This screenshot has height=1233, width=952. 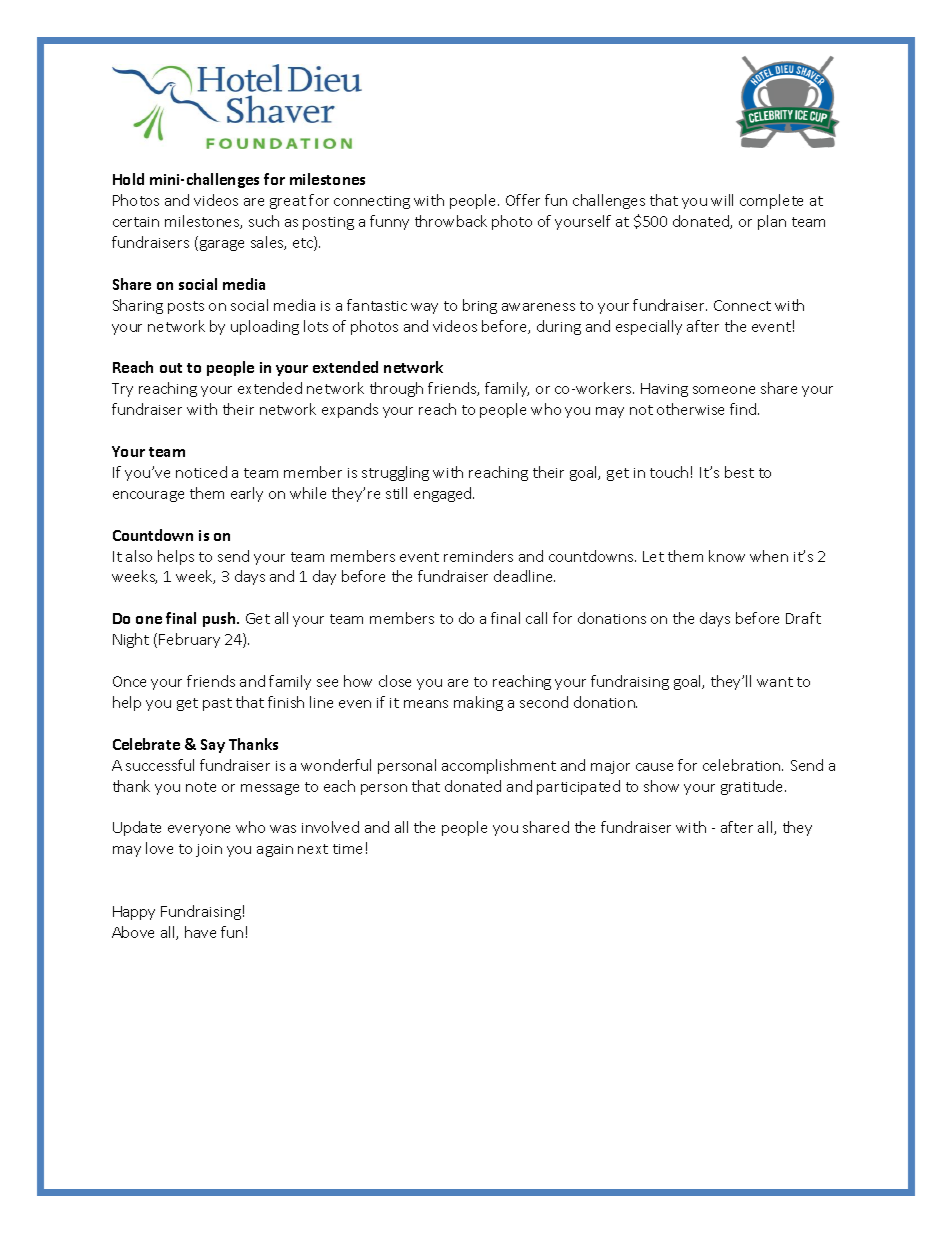 What do you see at coordinates (200, 932) in the screenshot?
I see `have` at bounding box center [200, 932].
